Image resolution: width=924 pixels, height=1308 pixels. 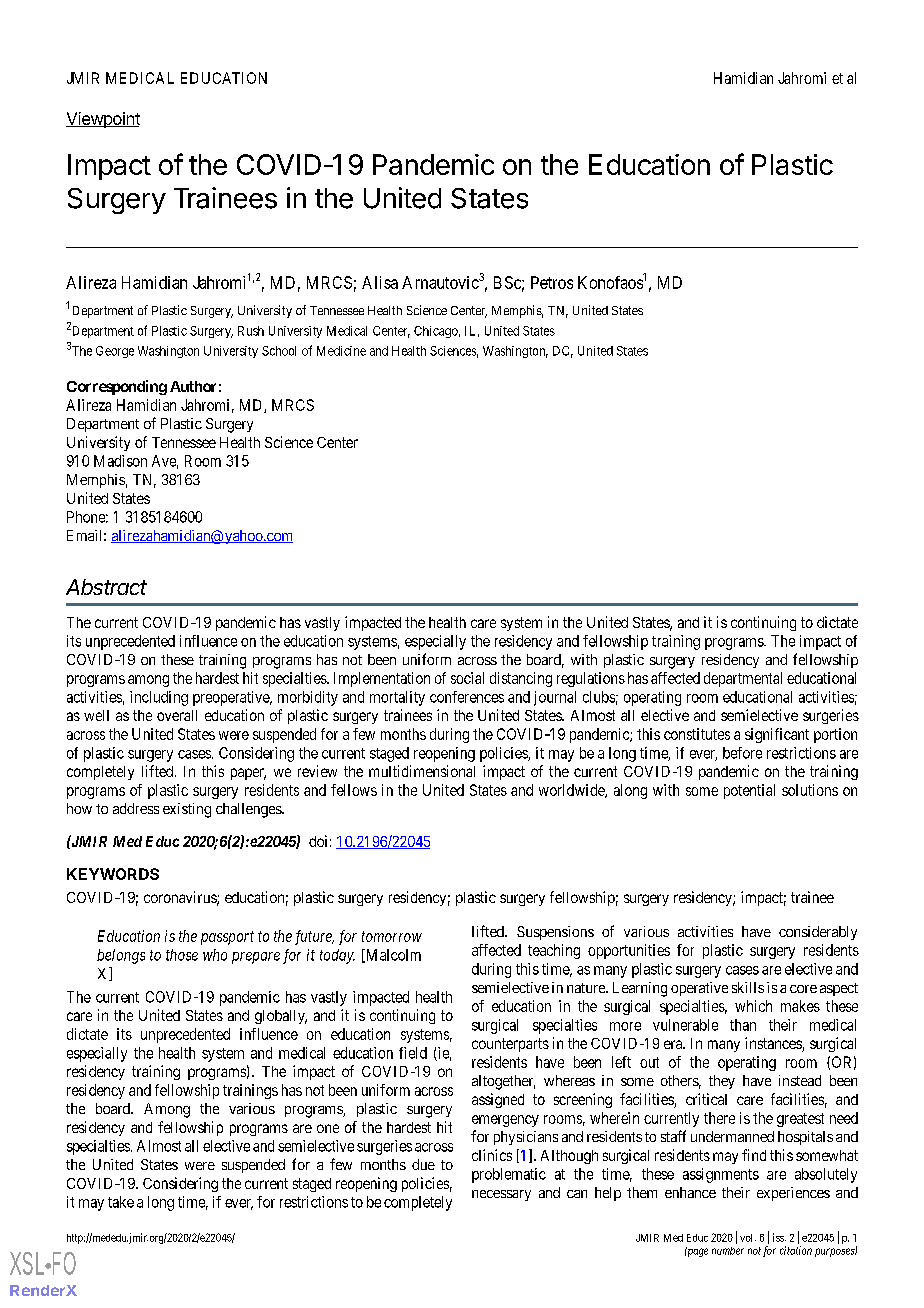 I want to click on Petros, so click(x=552, y=282).
